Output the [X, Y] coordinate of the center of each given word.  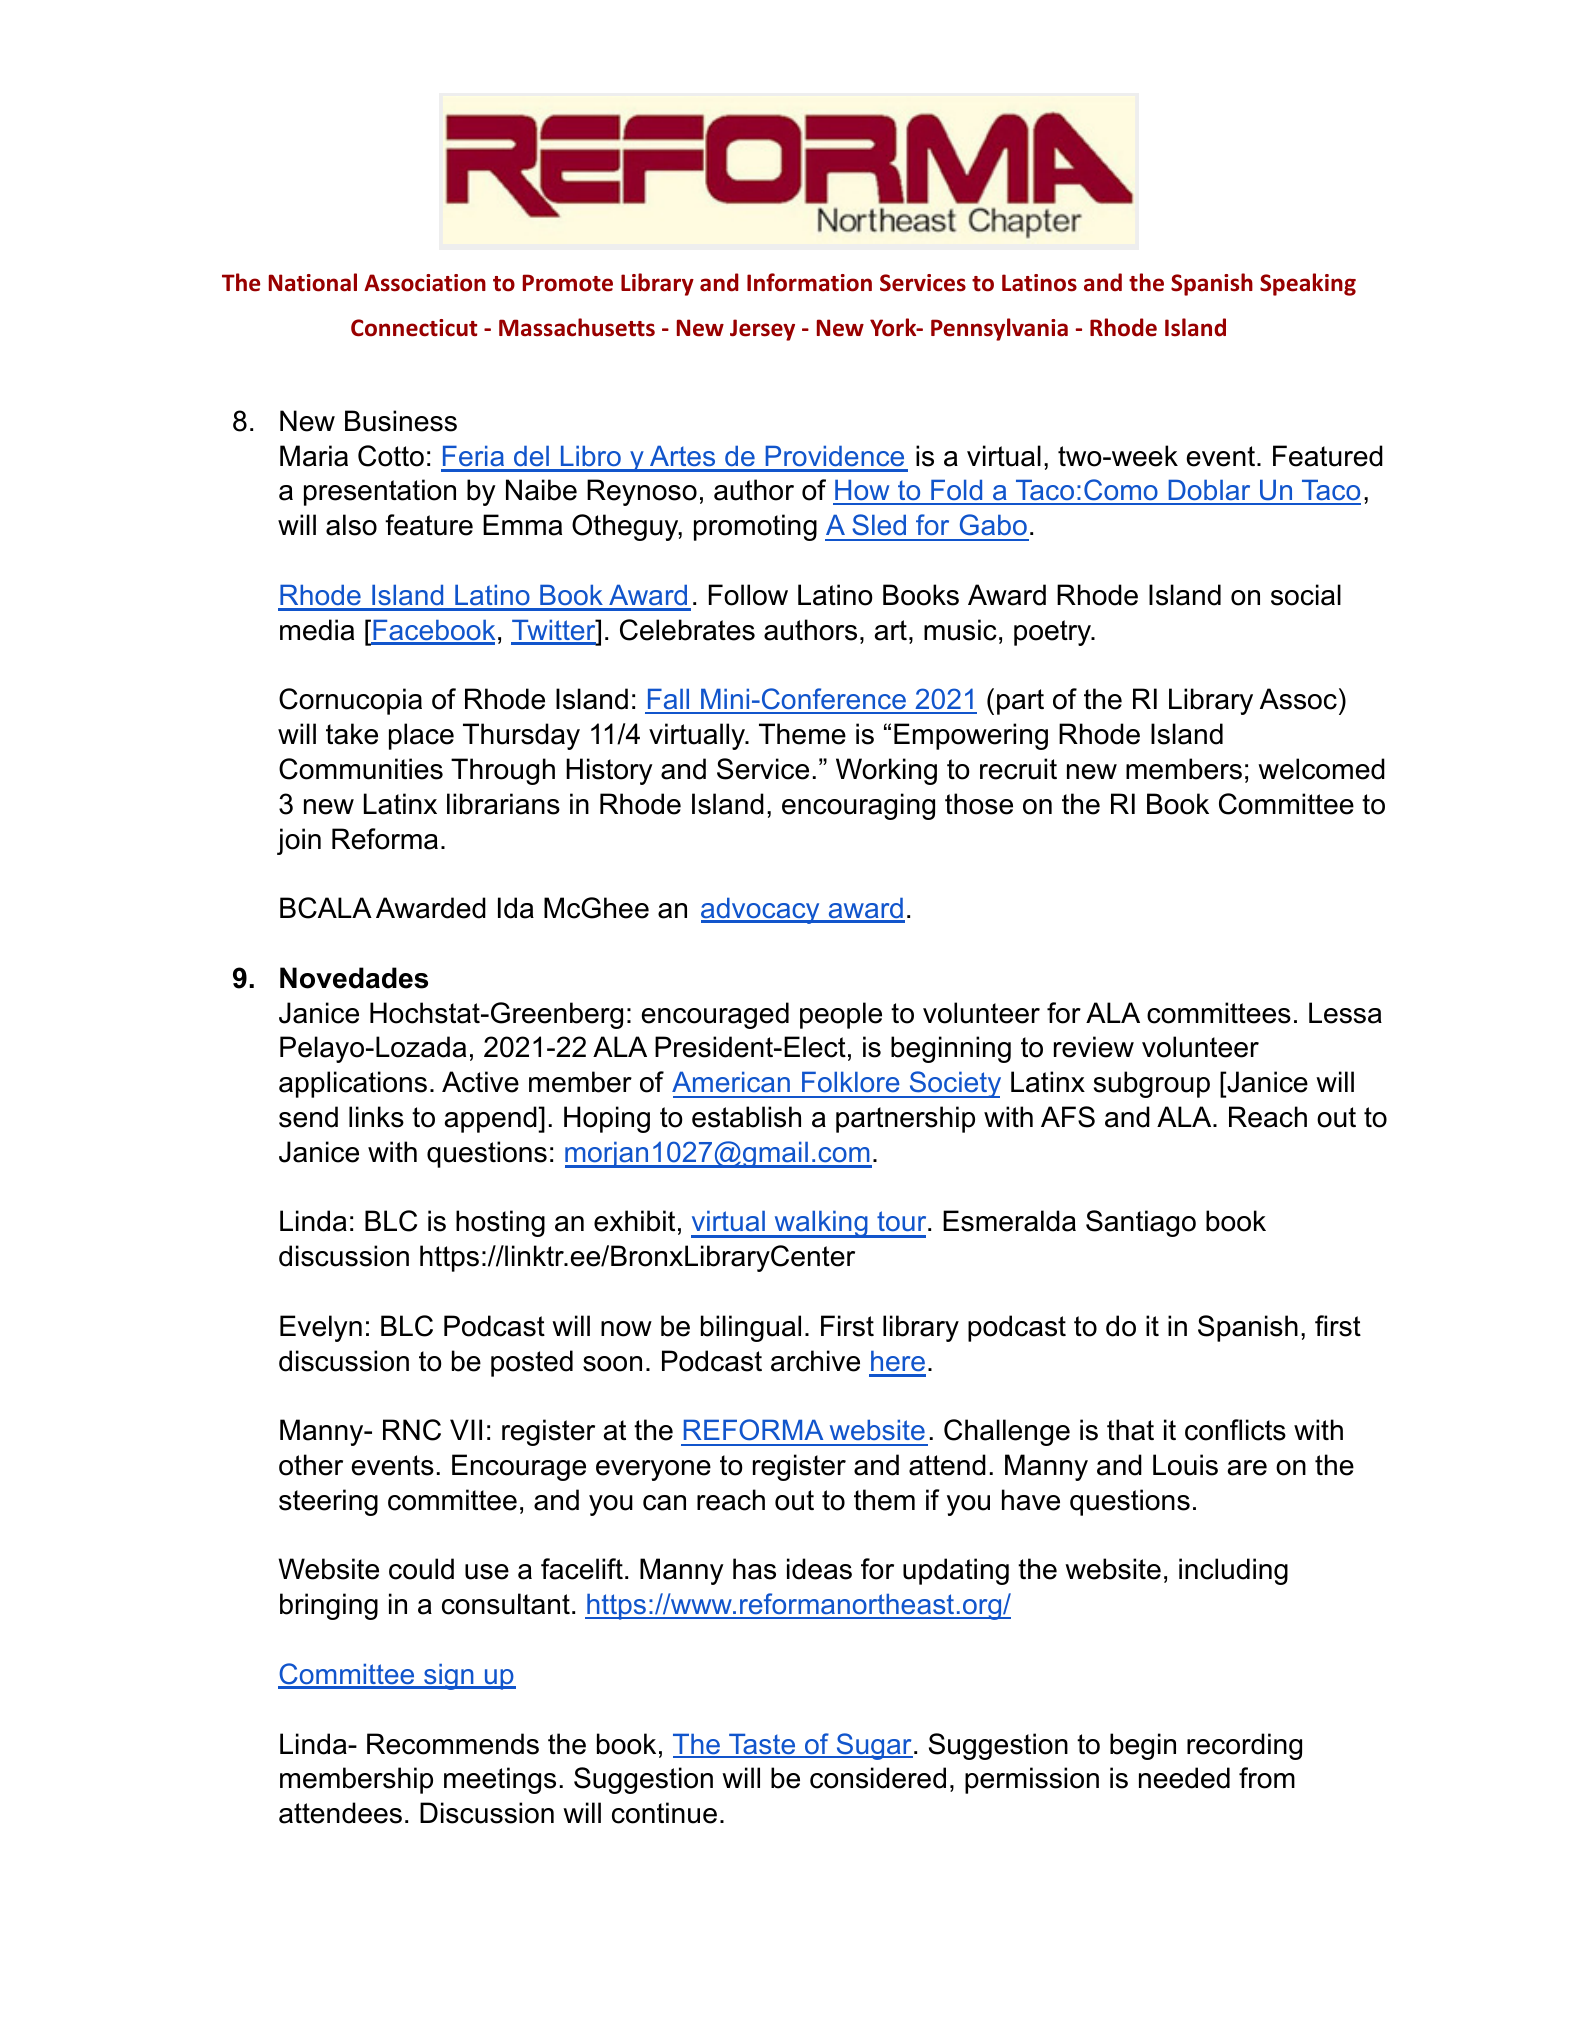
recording [1244, 1746]
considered [878, 1778]
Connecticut [414, 328]
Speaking [1308, 284]
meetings [500, 1780]
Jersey [762, 330]
